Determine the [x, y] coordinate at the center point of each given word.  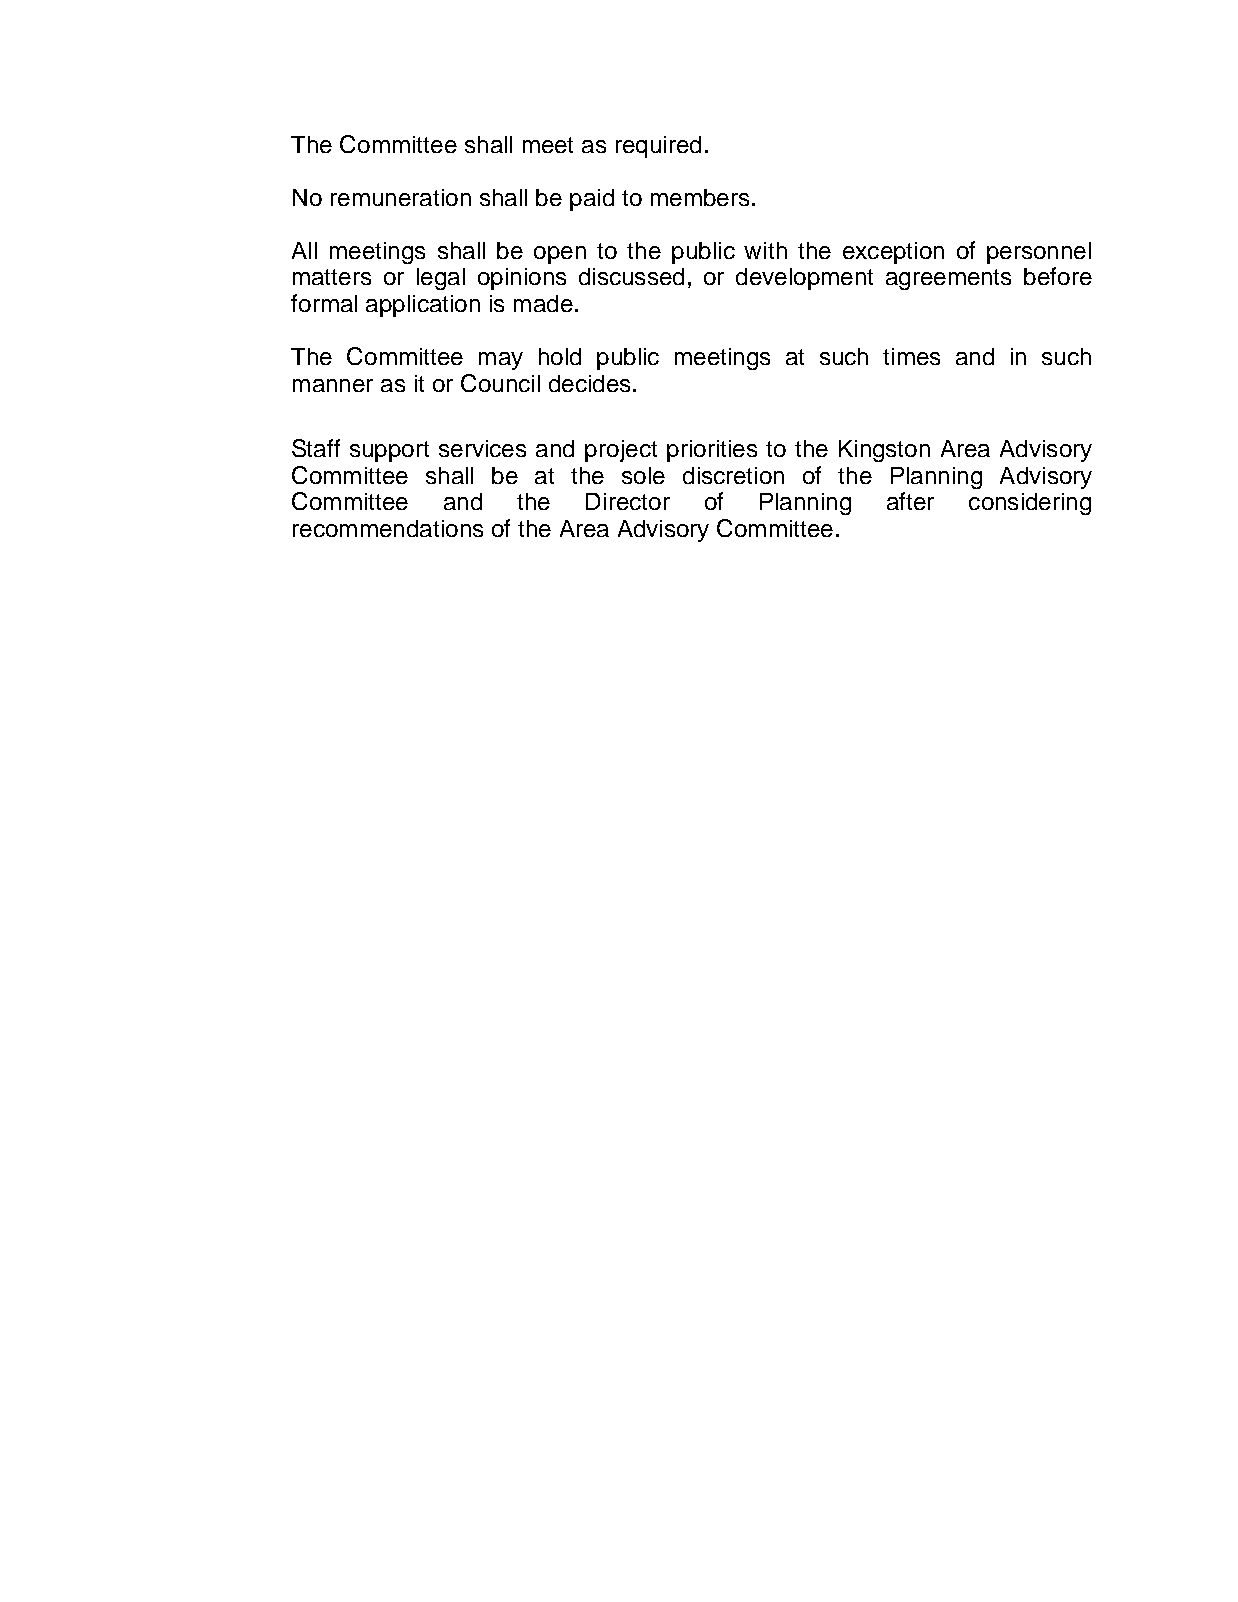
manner [333, 385]
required [658, 147]
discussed [631, 276]
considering [1030, 504]
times [911, 356]
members [700, 197]
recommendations [388, 528]
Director [628, 501]
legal [441, 279]
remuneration [401, 197]
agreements [948, 279]
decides [589, 383]
